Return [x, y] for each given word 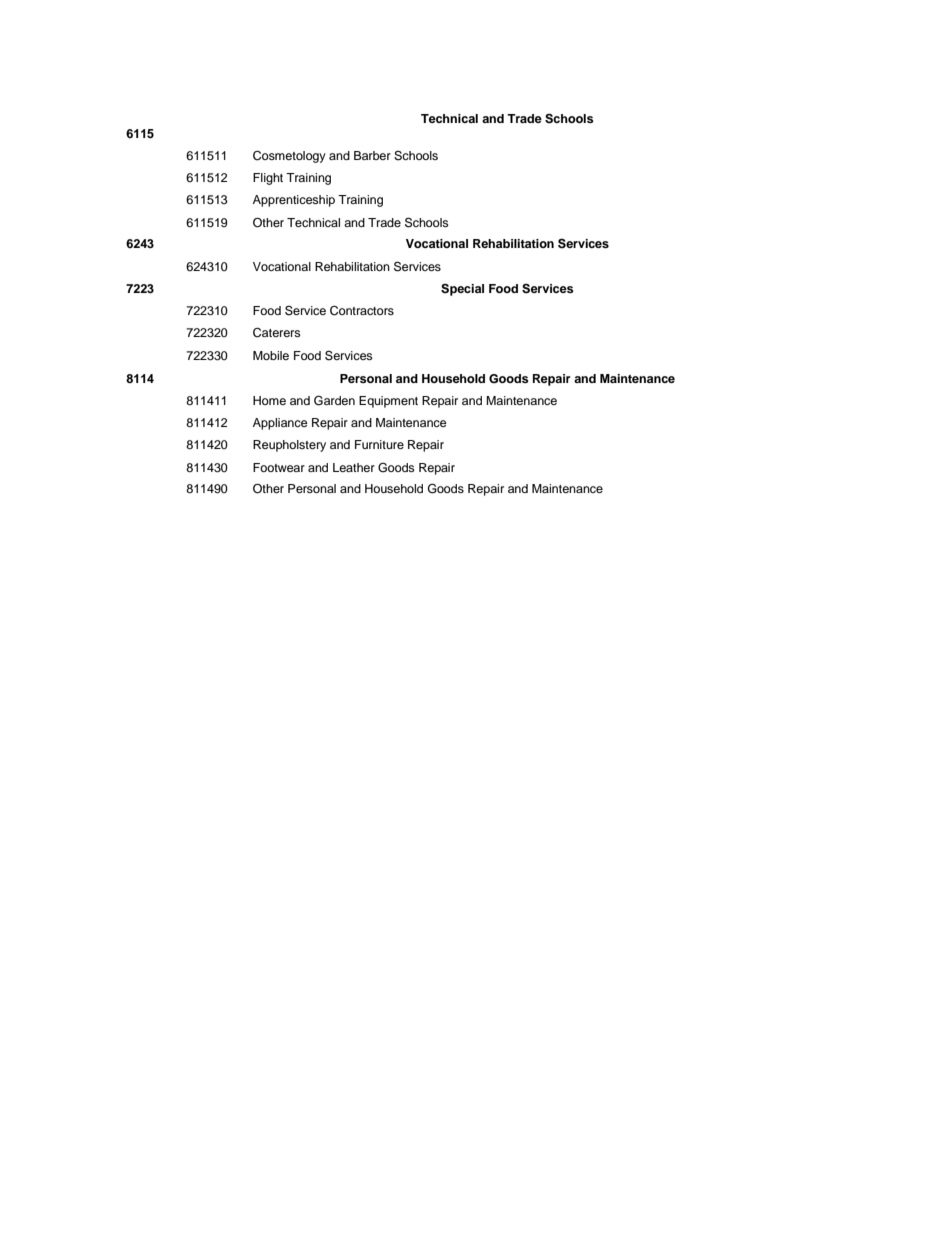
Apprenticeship [294, 201]
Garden [334, 400]
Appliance [280, 424]
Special [462, 290]
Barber [372, 155]
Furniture [379, 444]
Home [269, 400]
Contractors [362, 311]
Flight [268, 179]
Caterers [277, 333]
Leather [354, 467]
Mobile [271, 355]
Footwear [279, 467]
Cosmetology [289, 157]
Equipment [388, 402]
